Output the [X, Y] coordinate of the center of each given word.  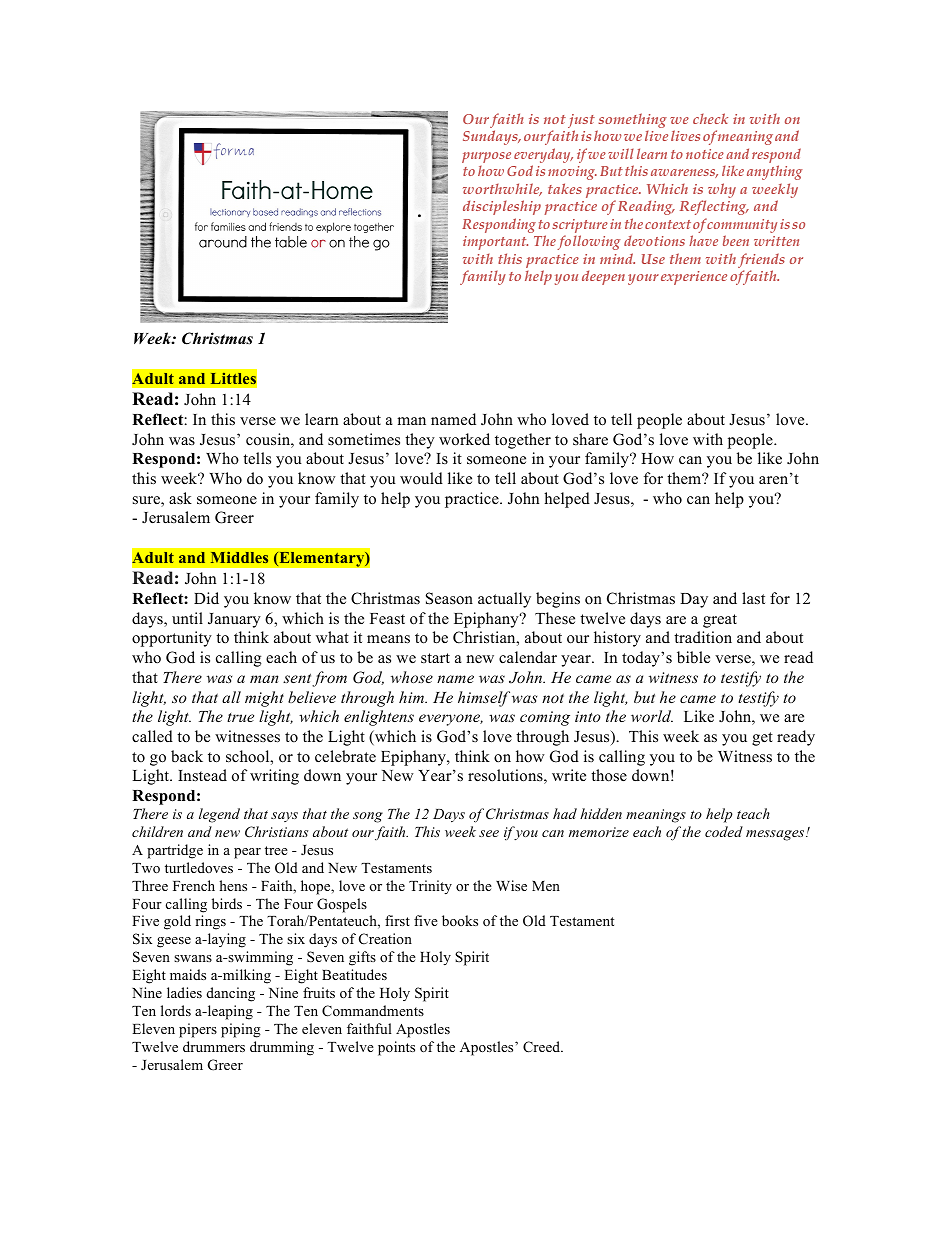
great [720, 621]
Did [206, 598]
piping [241, 1030]
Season [449, 598]
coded [724, 831]
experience [694, 278]
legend [219, 815]
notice [705, 154]
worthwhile [502, 189]
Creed [543, 1047]
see [489, 833]
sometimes [364, 439]
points [396, 1048]
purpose [486, 157]
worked [464, 439]
